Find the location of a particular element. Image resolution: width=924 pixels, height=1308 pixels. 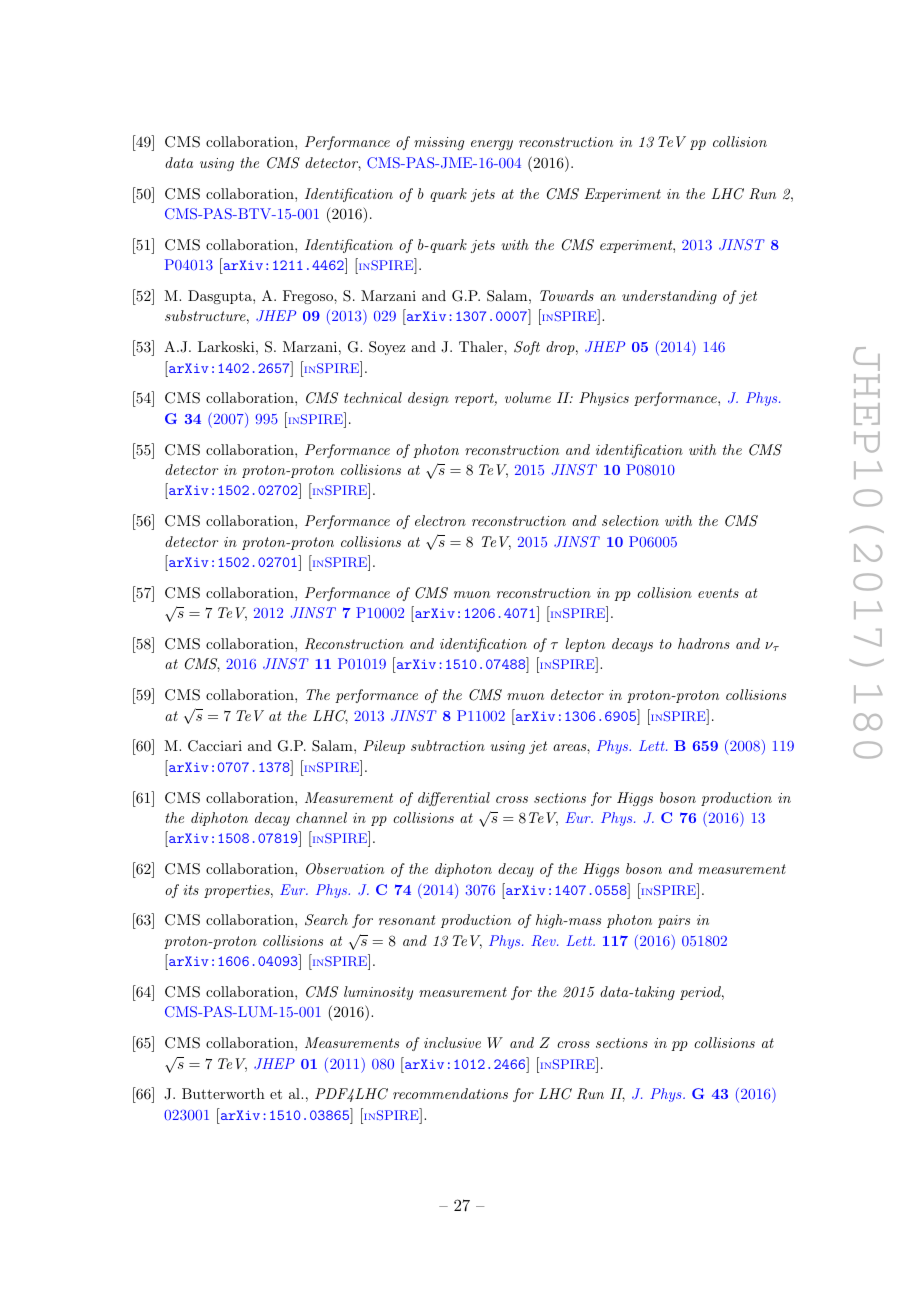

channel is located at coordinates (321, 817).
